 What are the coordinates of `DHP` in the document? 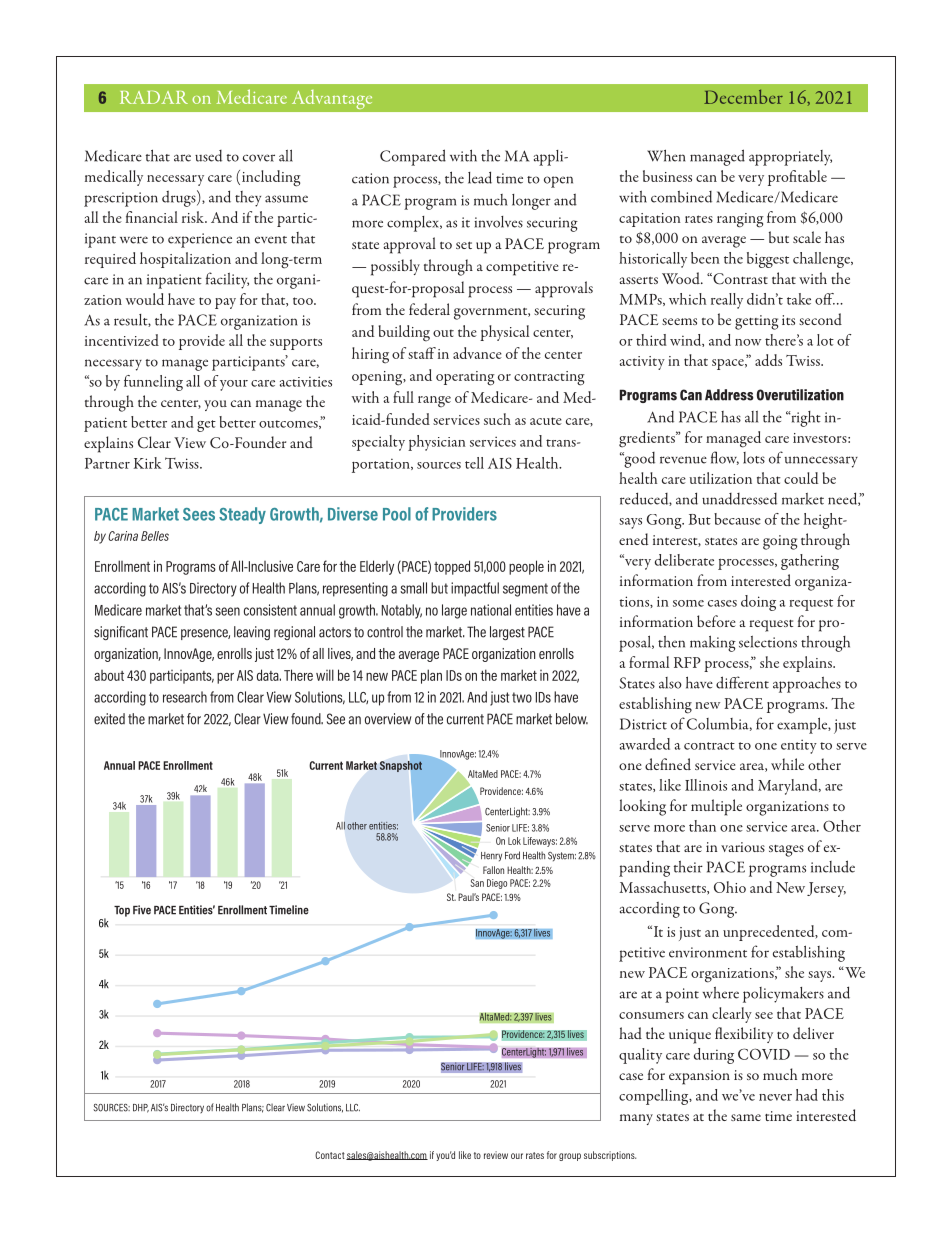 It's located at (141, 1108).
